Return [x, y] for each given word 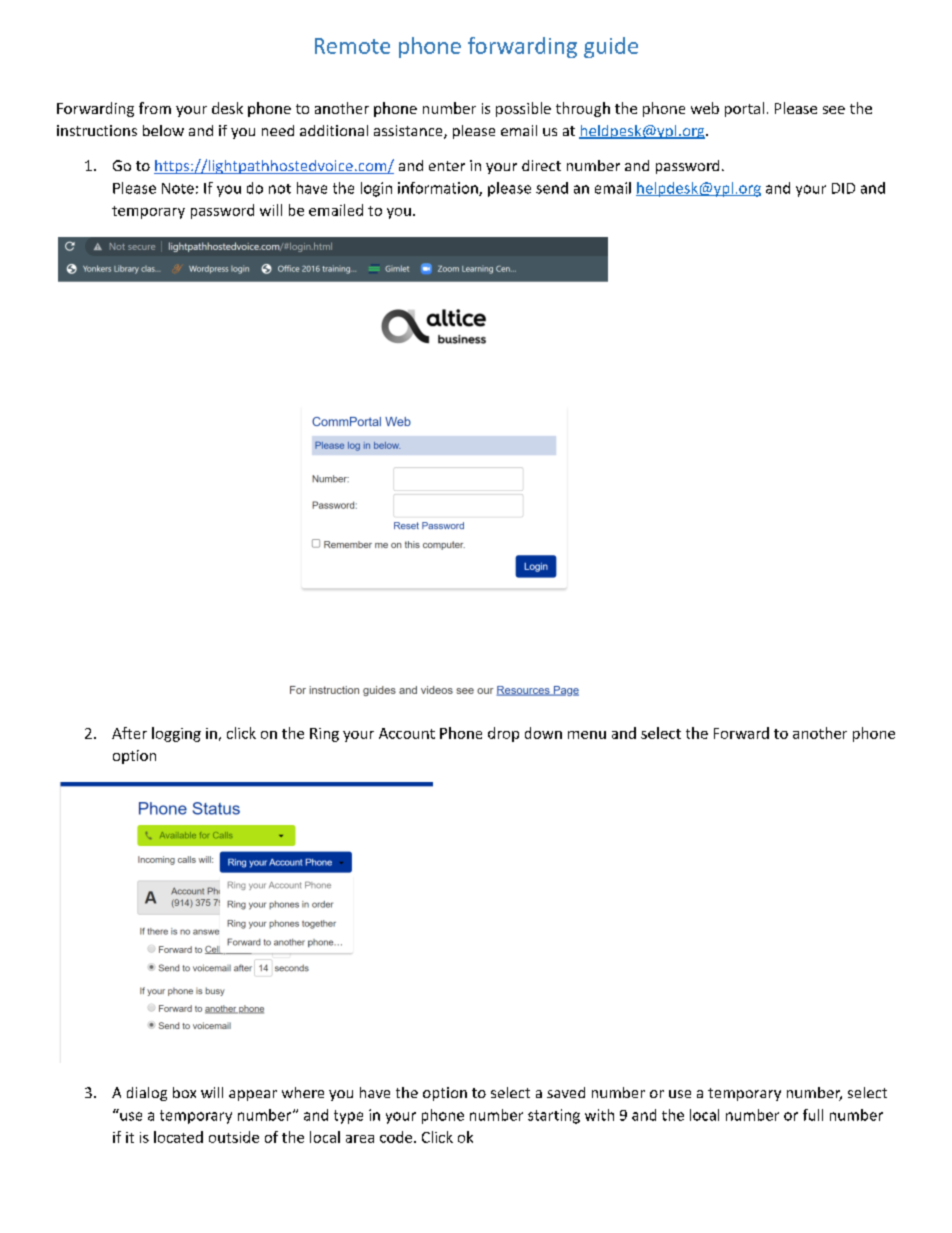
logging [176, 734]
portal [744, 109]
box [184, 1092]
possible [523, 109]
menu [587, 735]
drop [503, 734]
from [155, 108]
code [397, 1137]
